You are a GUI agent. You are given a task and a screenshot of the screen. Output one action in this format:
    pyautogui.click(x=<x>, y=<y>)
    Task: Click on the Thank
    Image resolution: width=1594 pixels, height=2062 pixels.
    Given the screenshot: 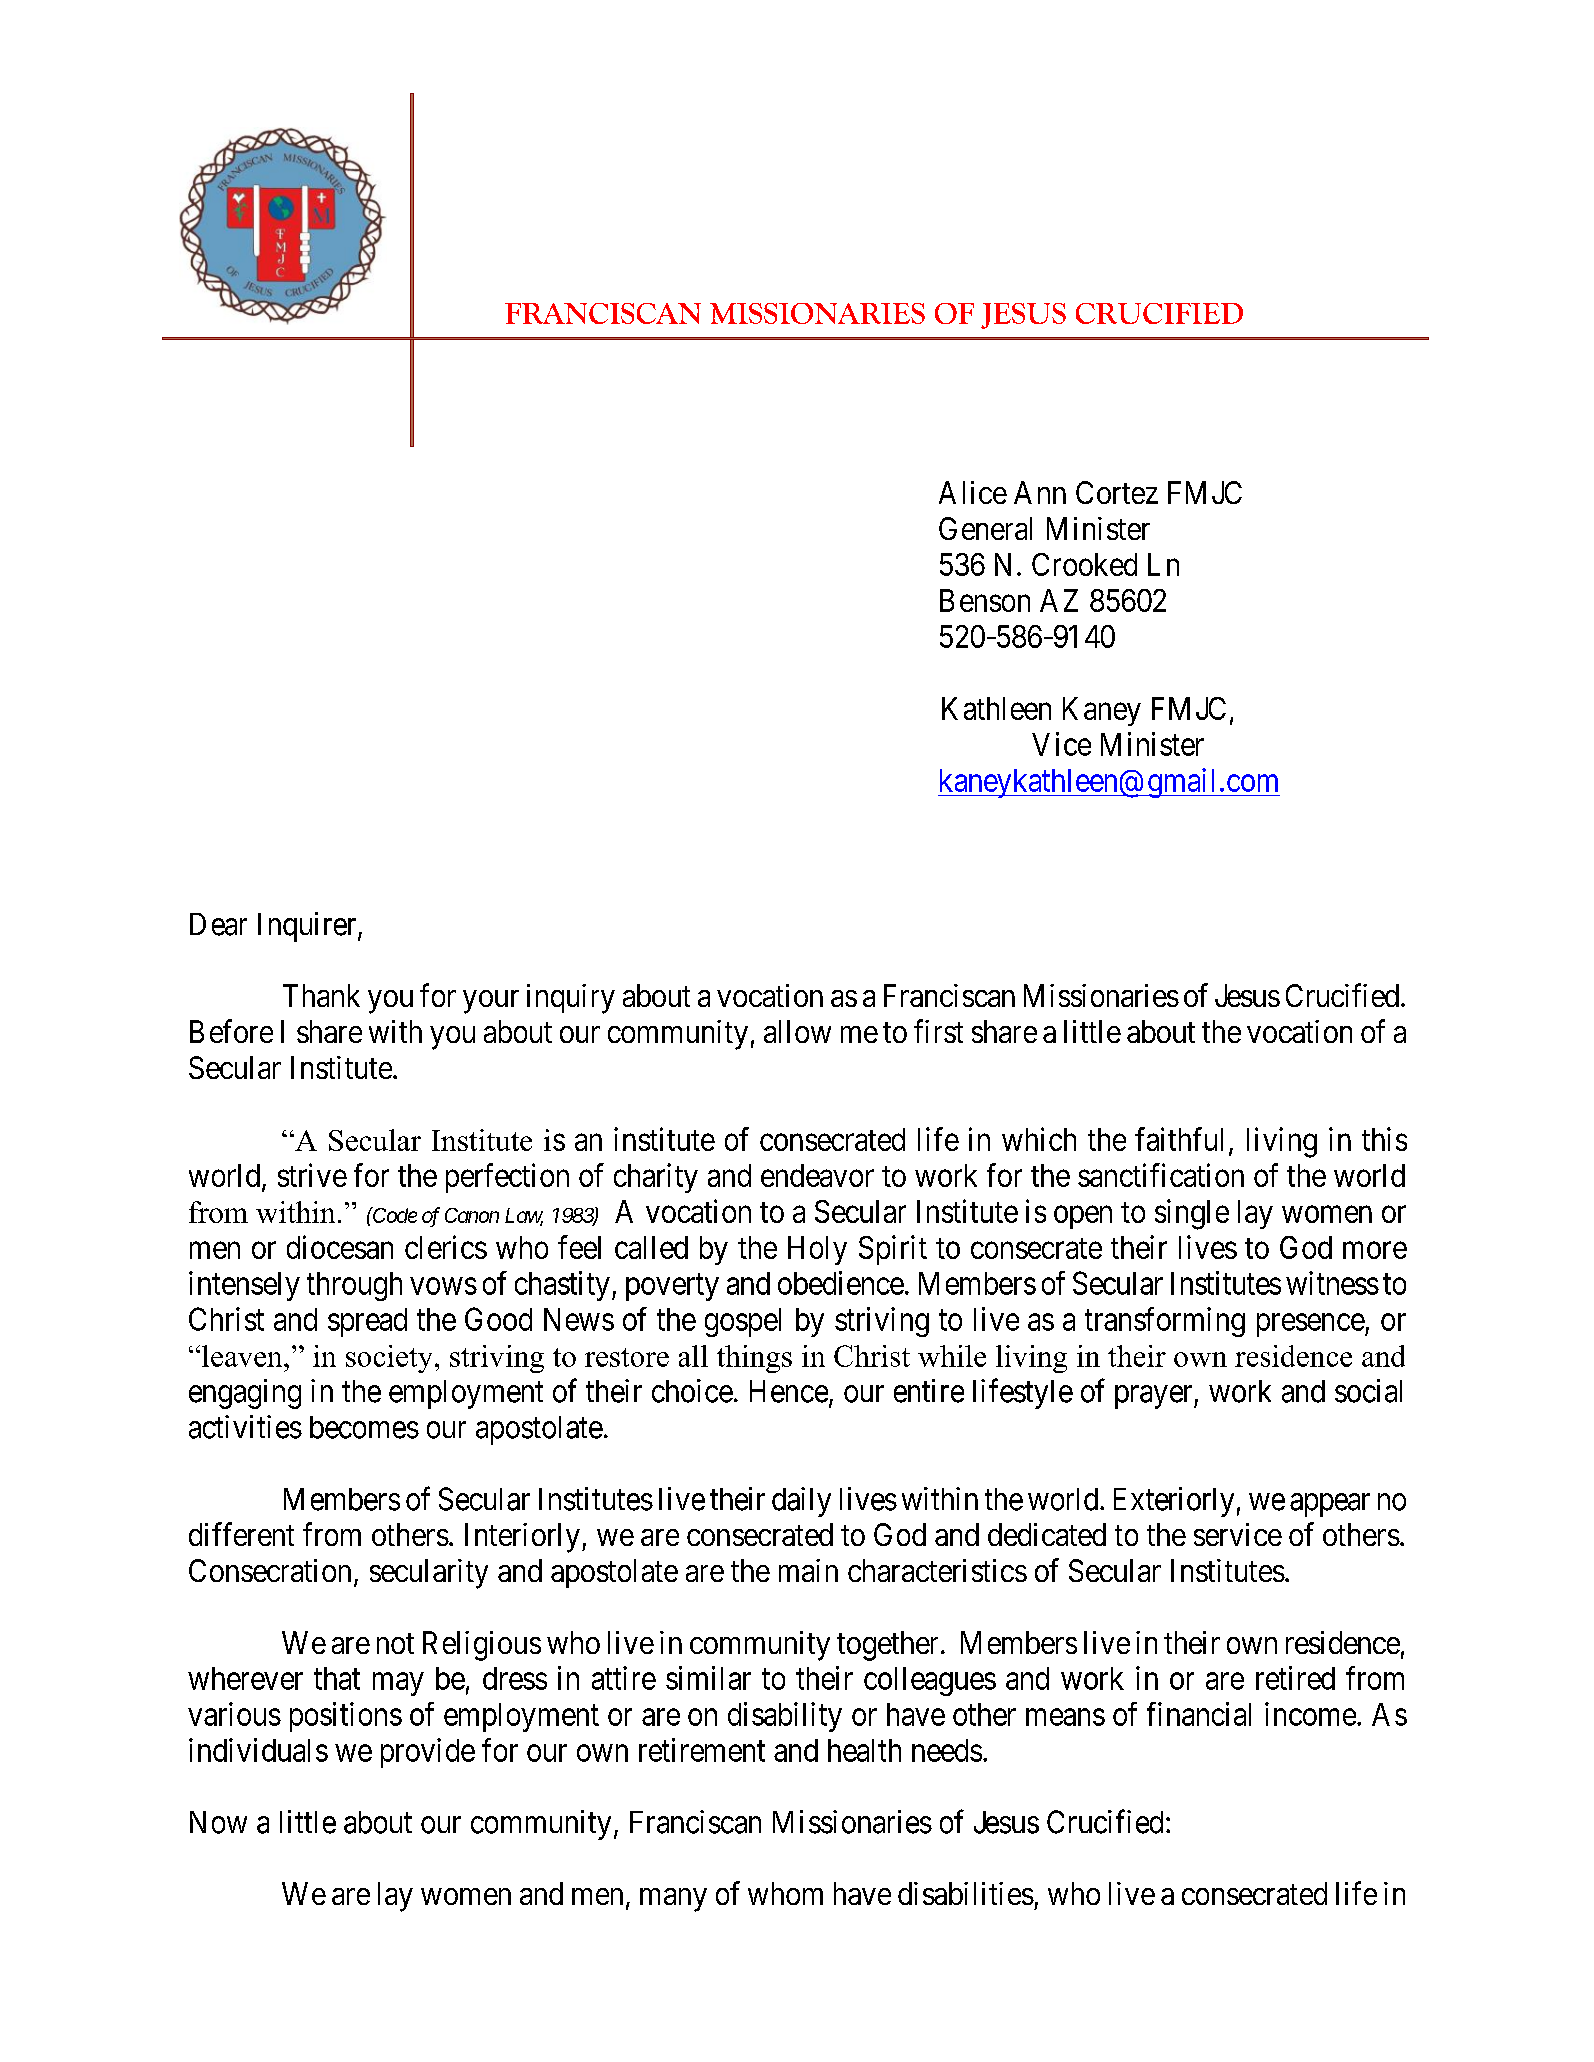 What is the action you would take?
    pyautogui.click(x=321, y=995)
